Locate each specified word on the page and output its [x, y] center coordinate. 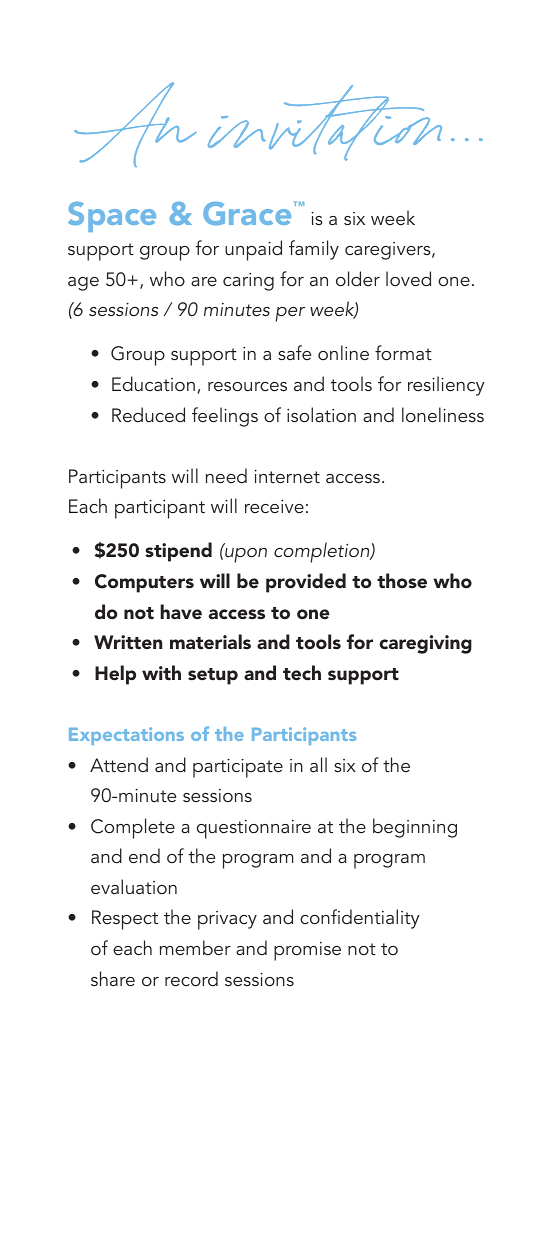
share [113, 978]
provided [306, 583]
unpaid [253, 250]
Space [112, 217]
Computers [144, 583]
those [402, 580]
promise [307, 951]
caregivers [389, 251]
